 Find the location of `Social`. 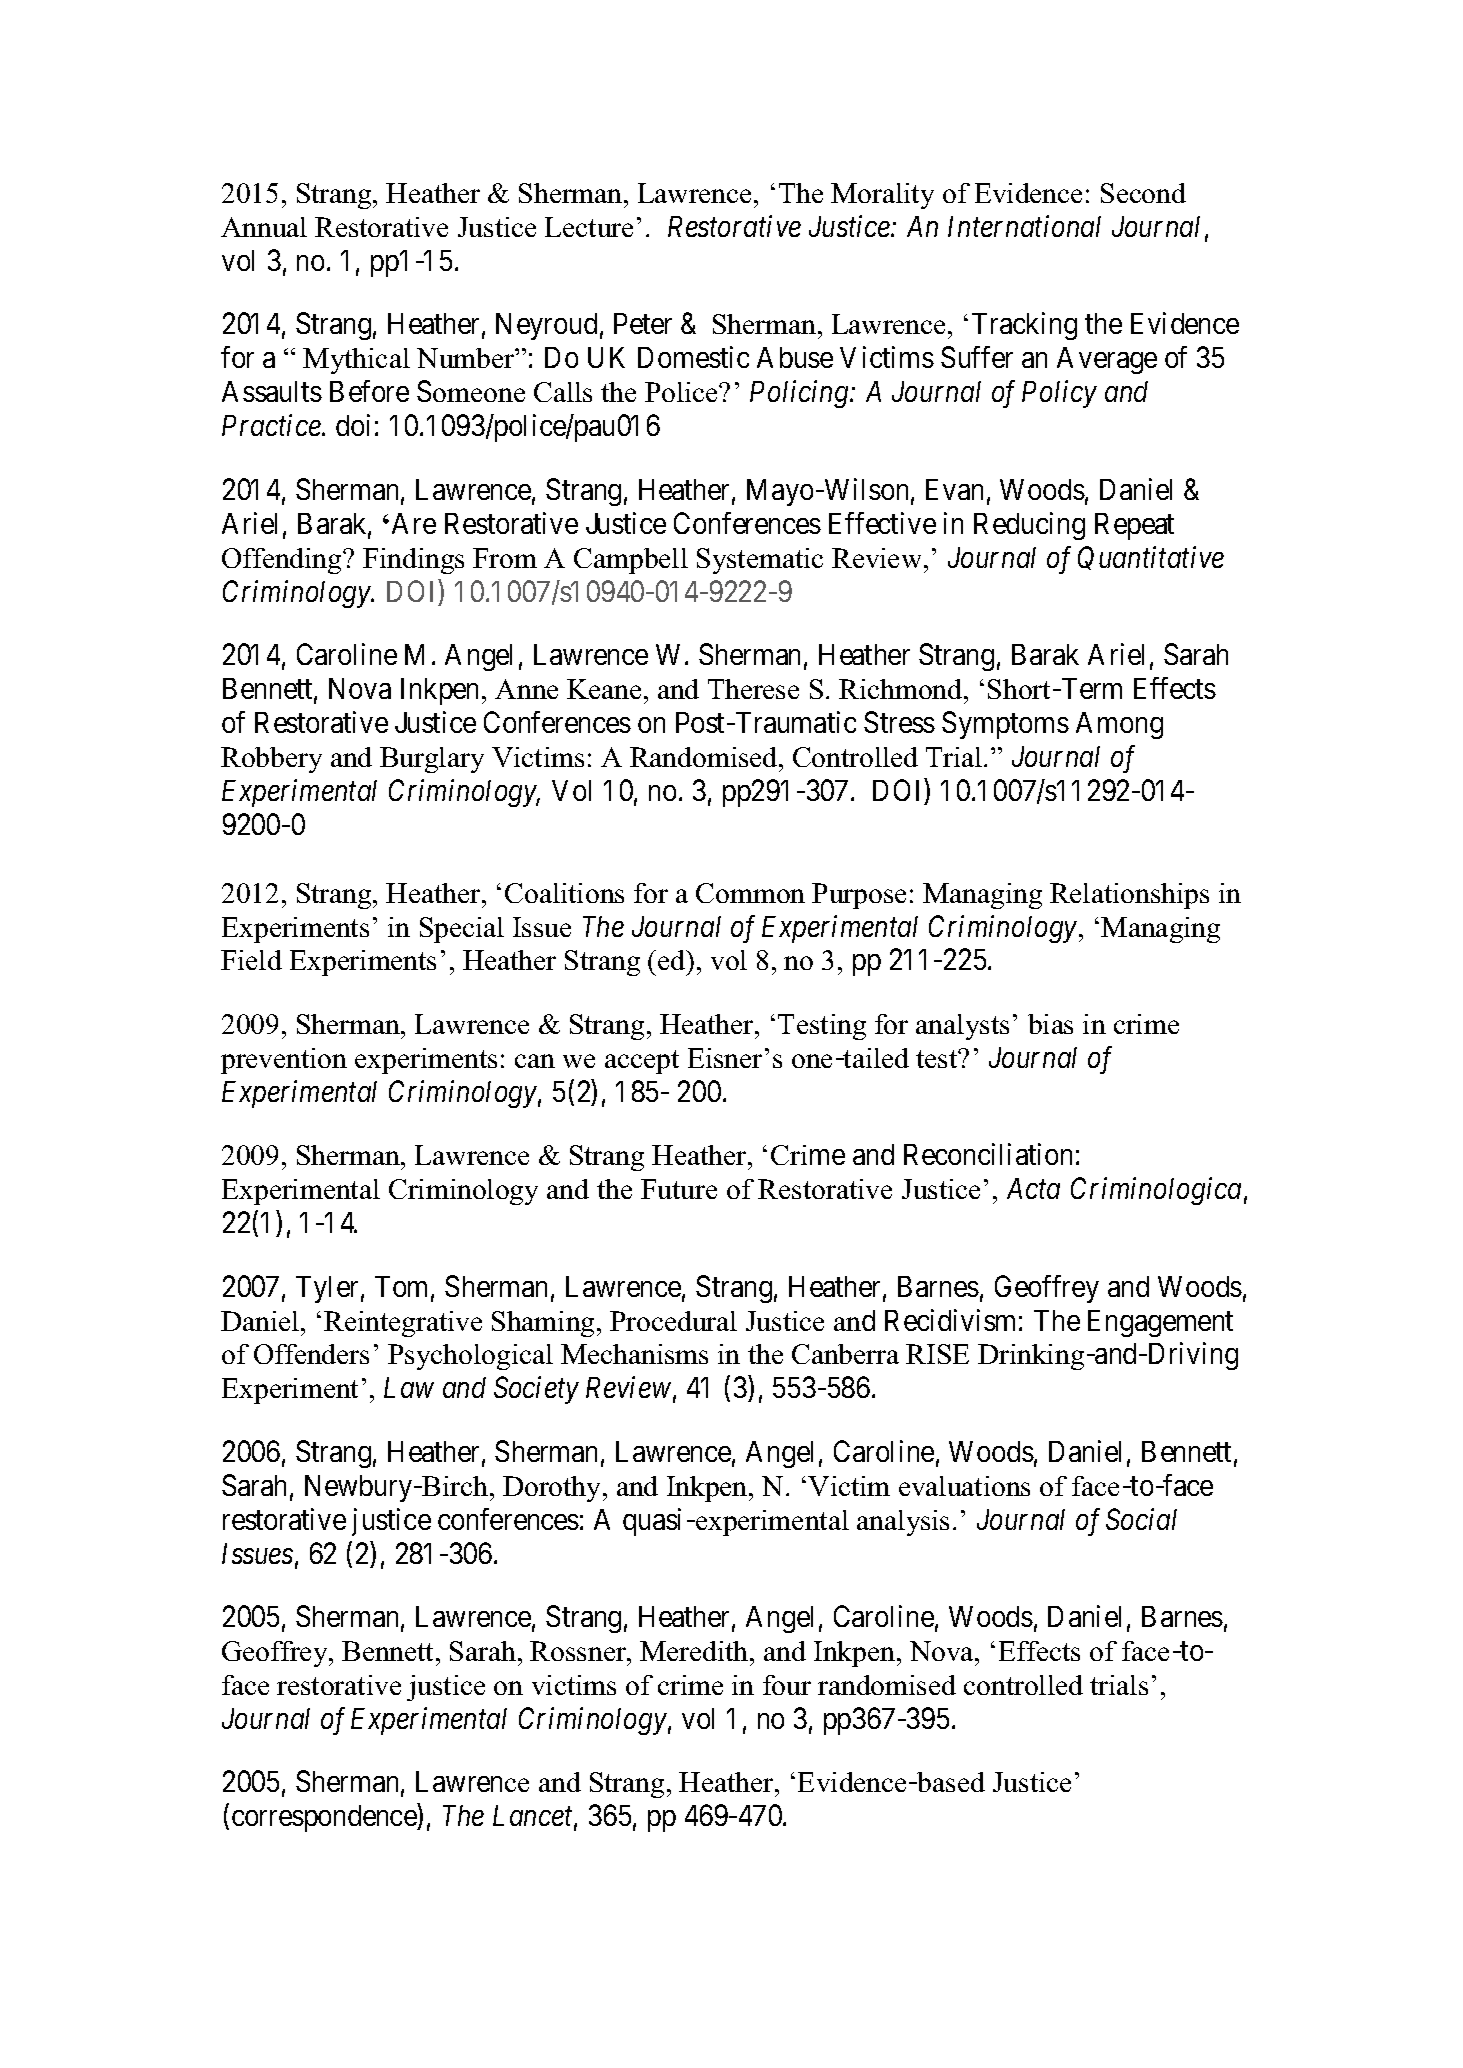

Social is located at coordinates (1141, 1519).
